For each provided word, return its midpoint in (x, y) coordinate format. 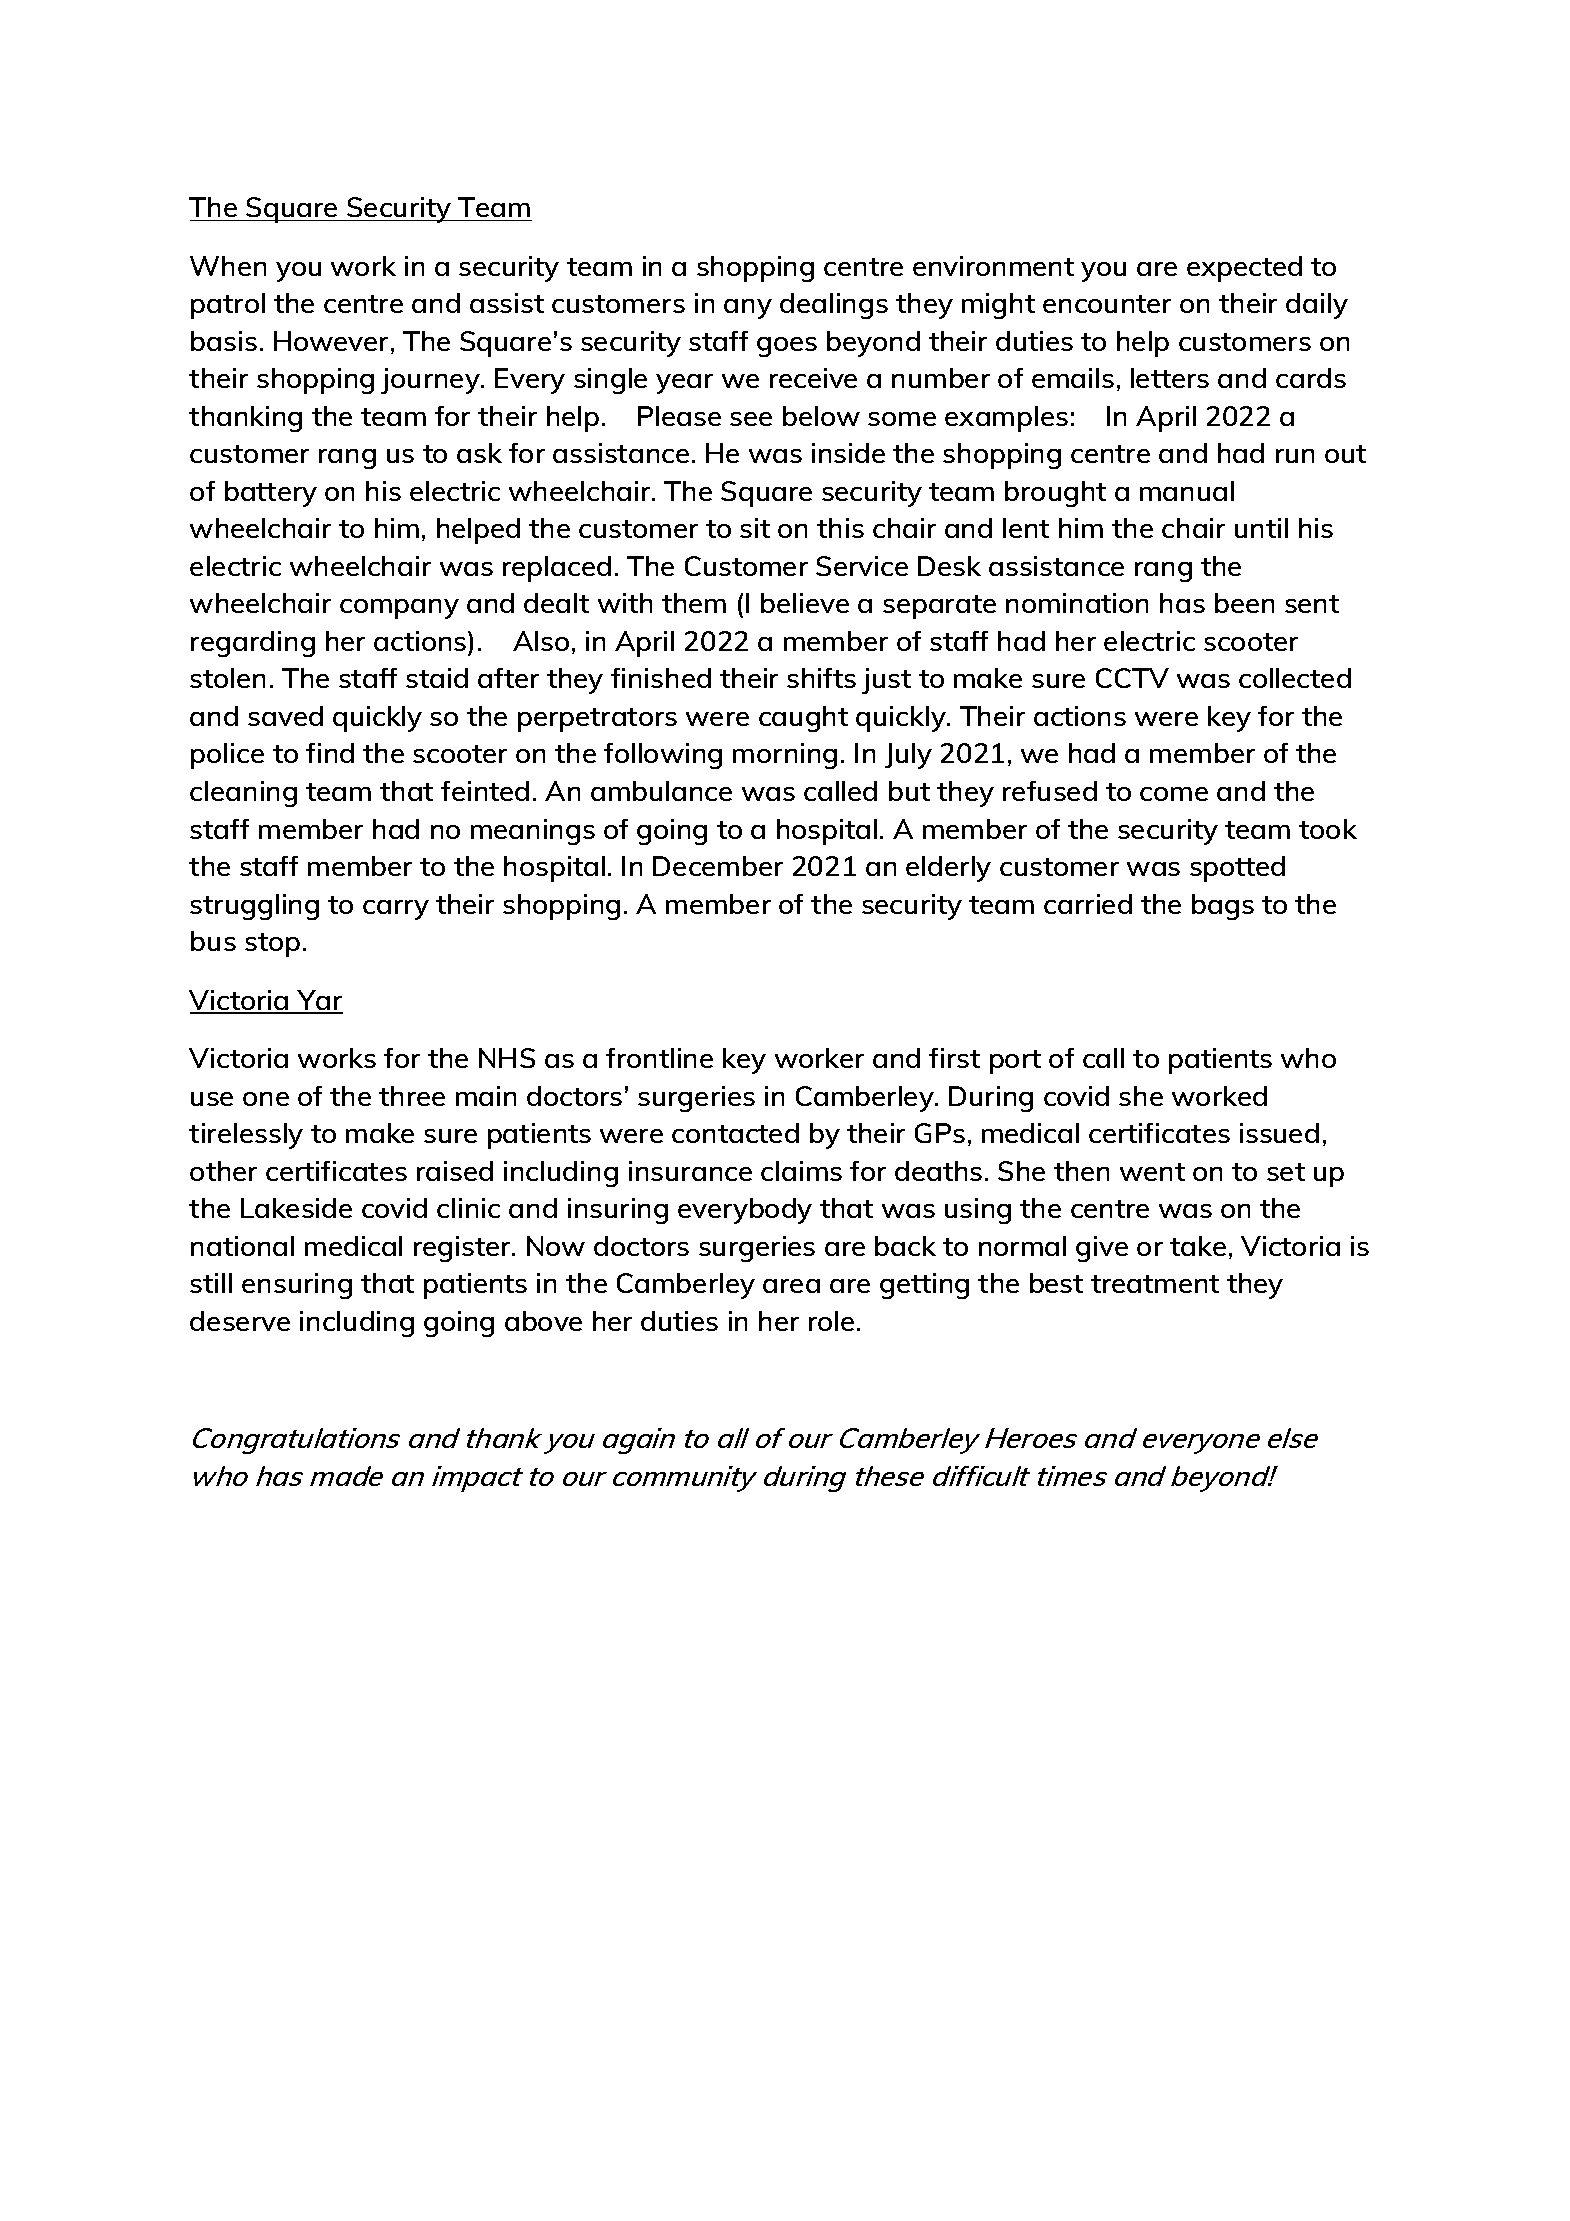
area (791, 1286)
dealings (834, 306)
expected (1244, 269)
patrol (228, 306)
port (1015, 1062)
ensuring (297, 1286)
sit (755, 528)
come (1174, 794)
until (1261, 528)
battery (271, 494)
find (330, 753)
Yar (319, 1001)
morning (785, 756)
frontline (659, 1058)
